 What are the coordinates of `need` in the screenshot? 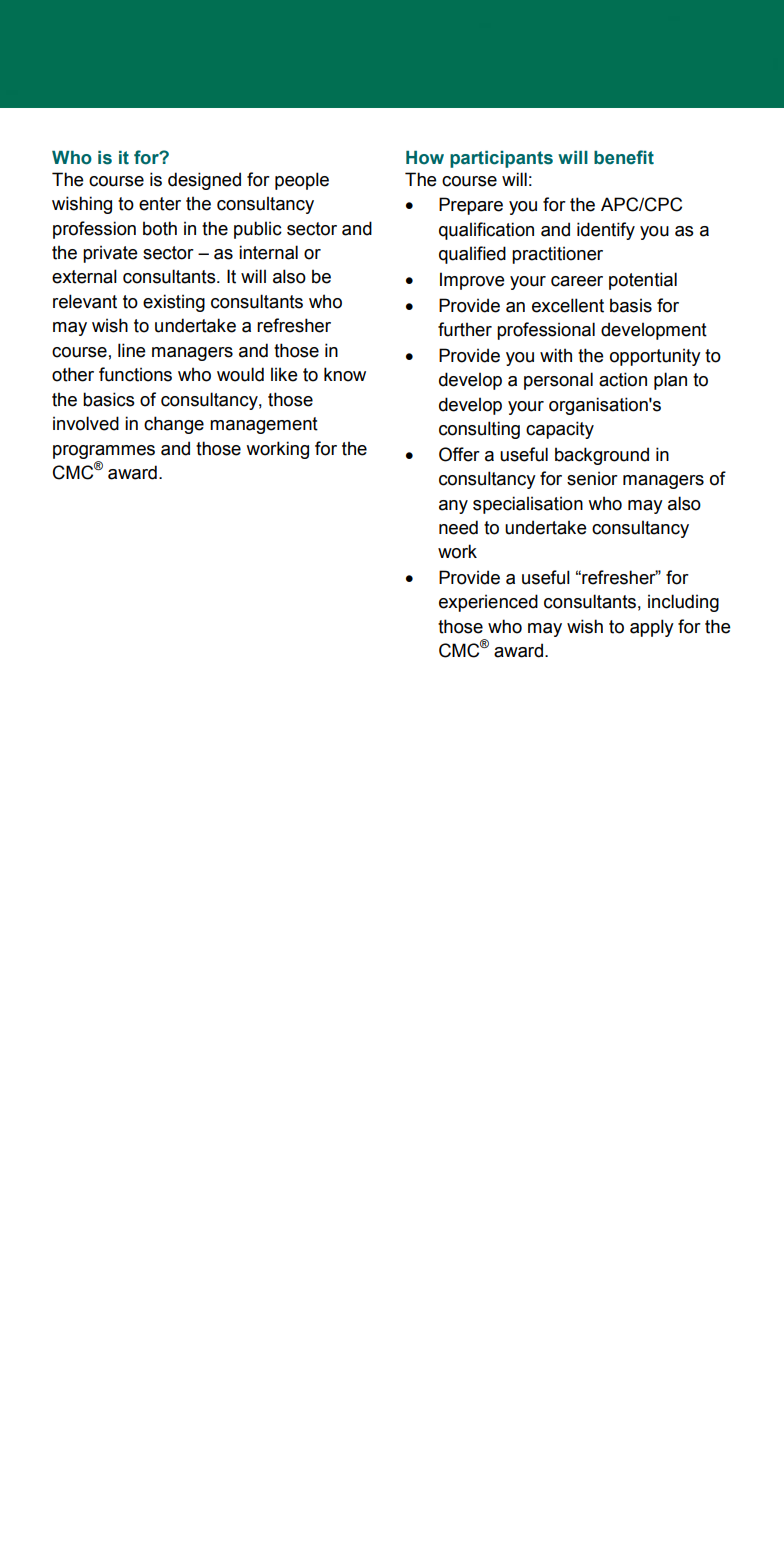 It's located at (458, 527).
